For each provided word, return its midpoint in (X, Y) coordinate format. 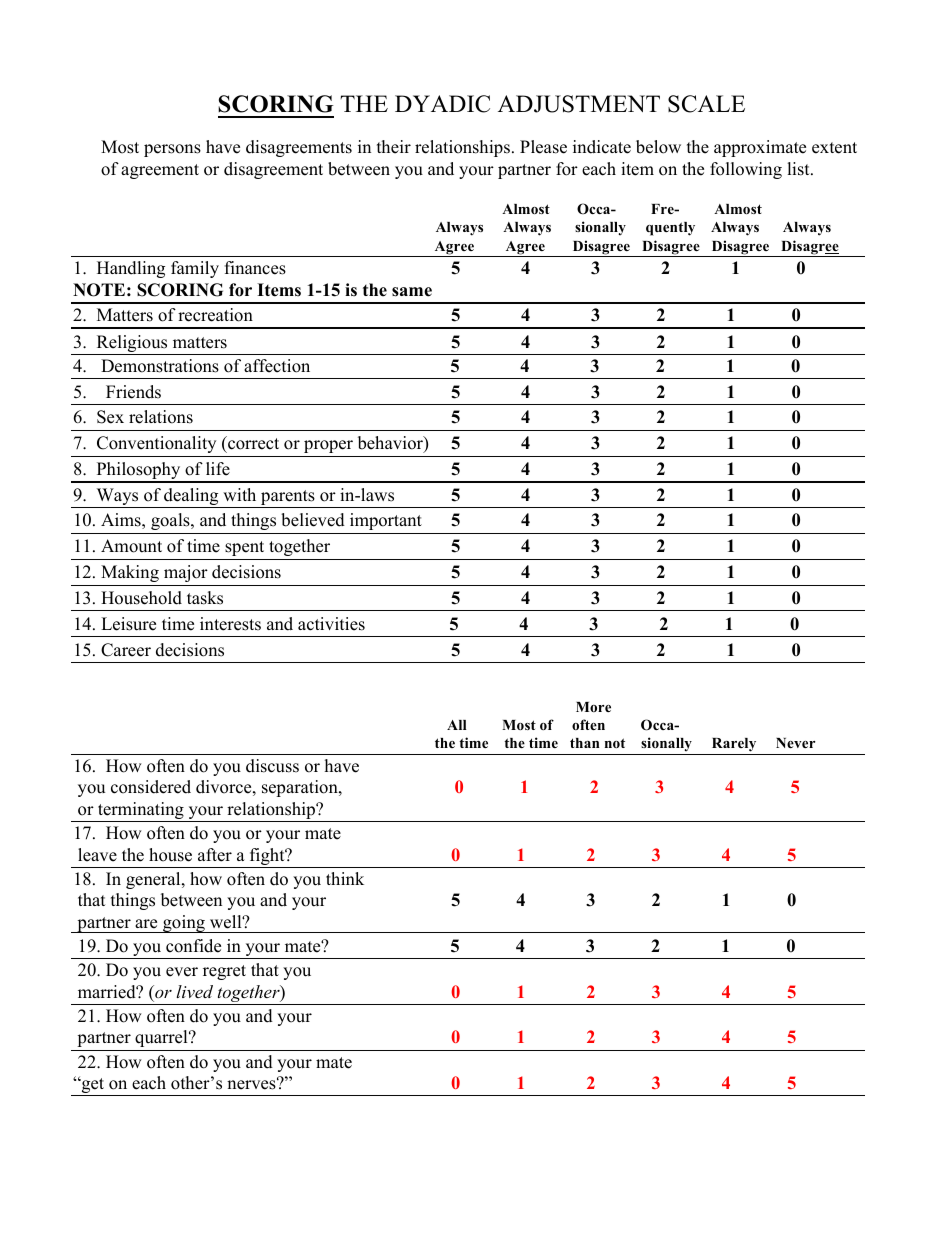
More (593, 707)
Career (126, 650)
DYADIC (442, 104)
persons (172, 150)
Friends (133, 392)
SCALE (706, 104)
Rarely (734, 746)
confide (193, 946)
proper (328, 446)
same (412, 292)
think (345, 878)
